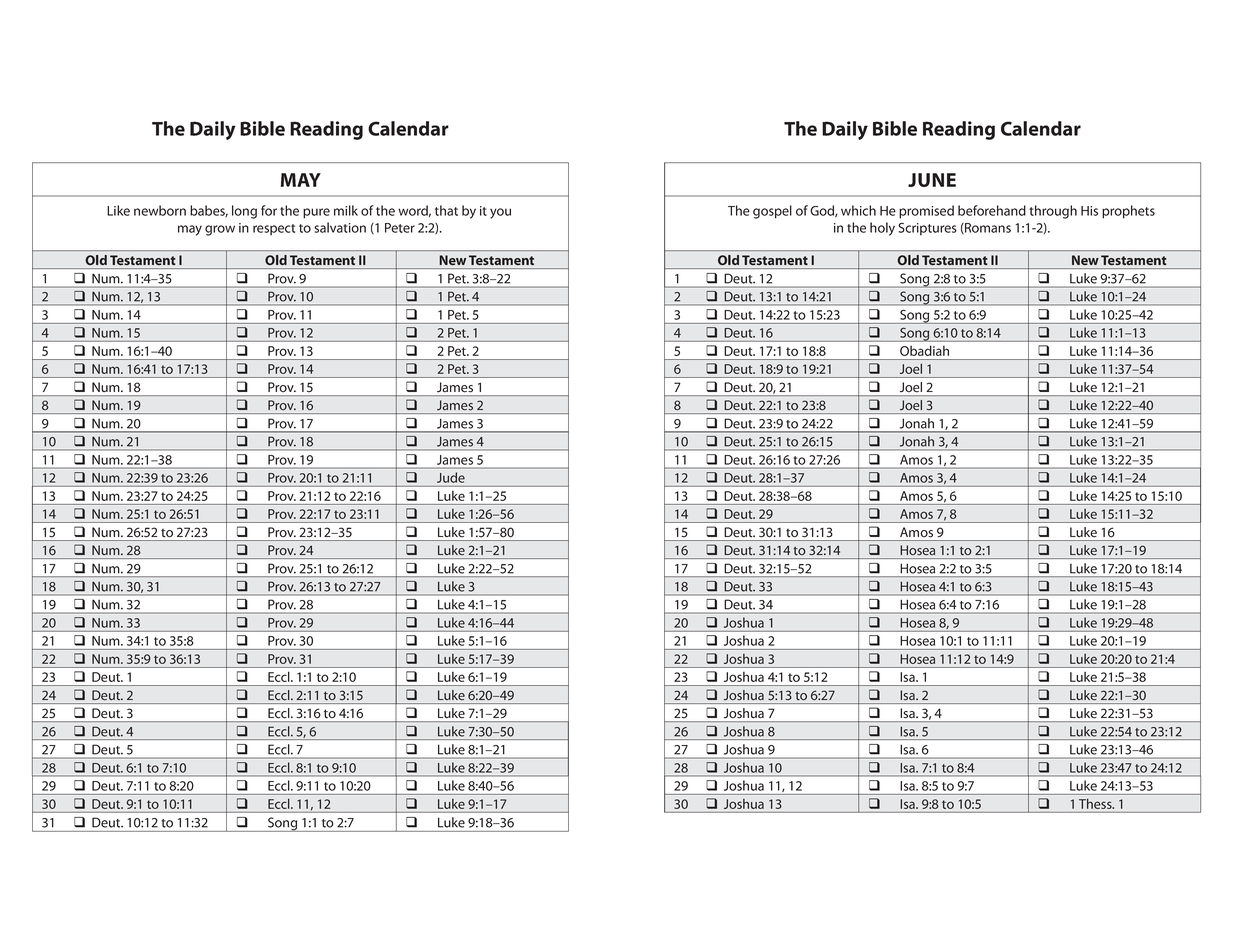 Image resolution: width=1233 pixels, height=952 pixels. Describe the element at coordinates (316, 213) in the page. I see `pure` at that location.
